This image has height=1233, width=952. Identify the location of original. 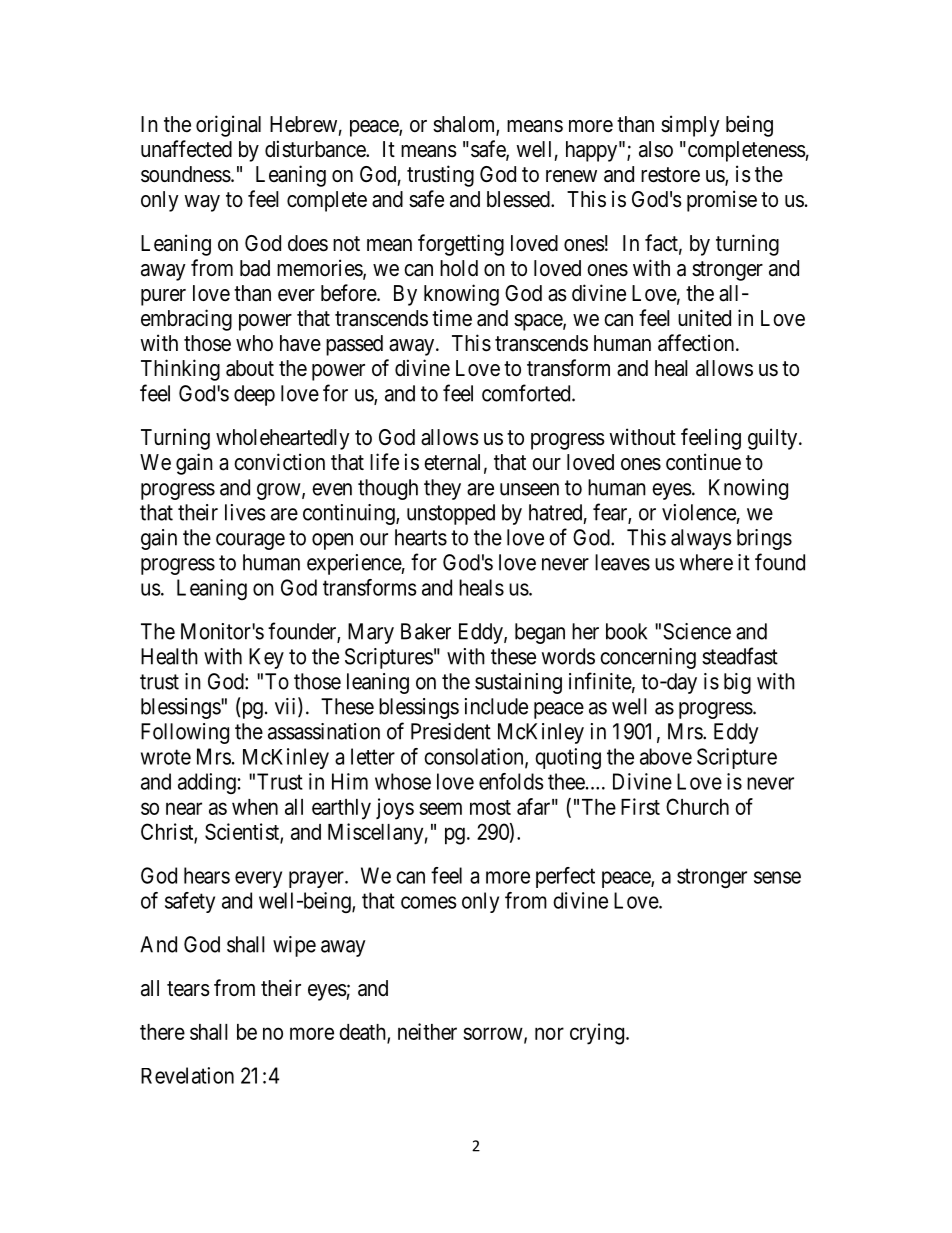
(228, 126).
